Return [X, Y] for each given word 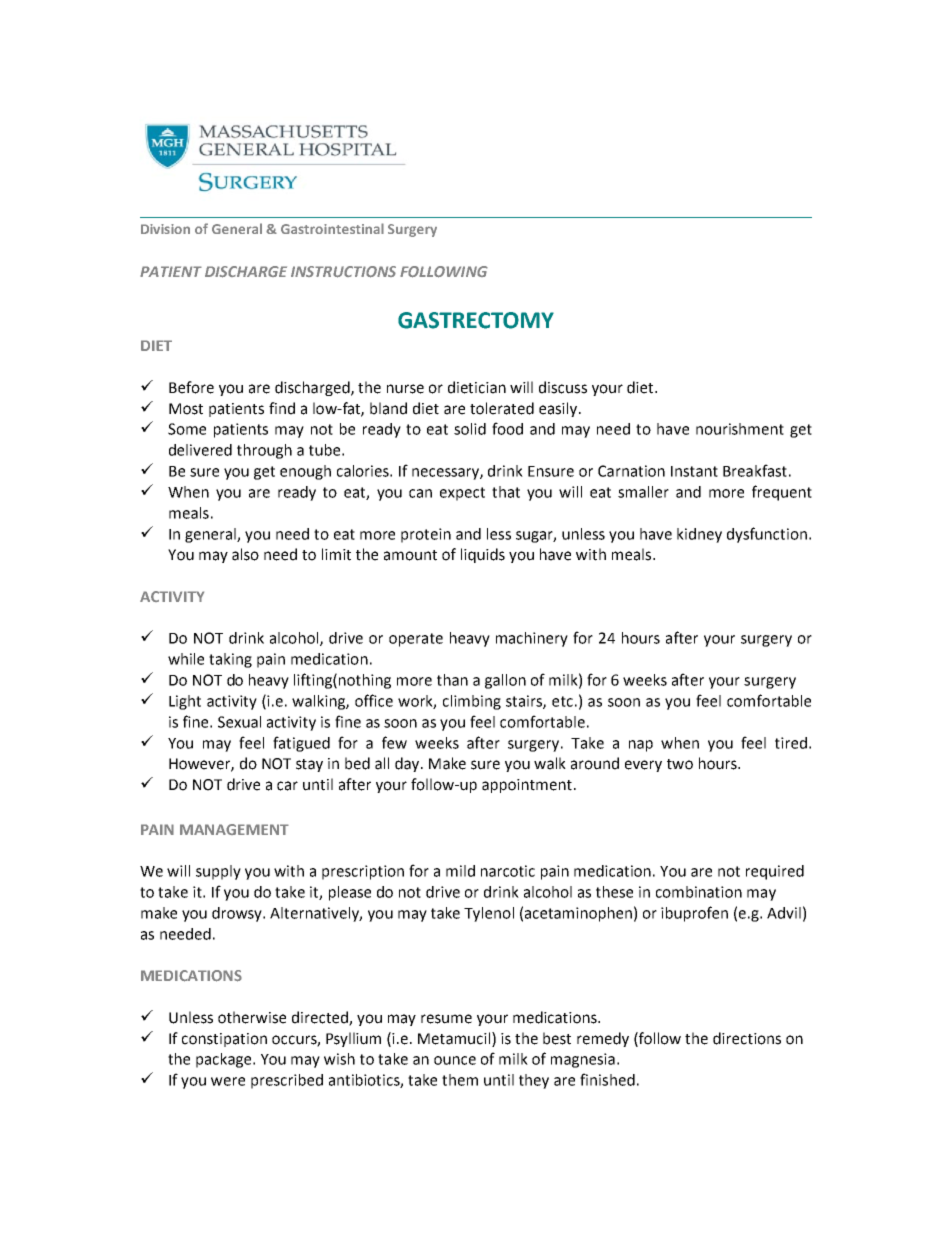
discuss [563, 387]
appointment [527, 786]
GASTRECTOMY [476, 320]
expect [462, 494]
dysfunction [767, 535]
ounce [455, 1060]
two [680, 764]
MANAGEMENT [234, 829]
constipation [224, 1040]
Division [165, 229]
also [245, 554]
